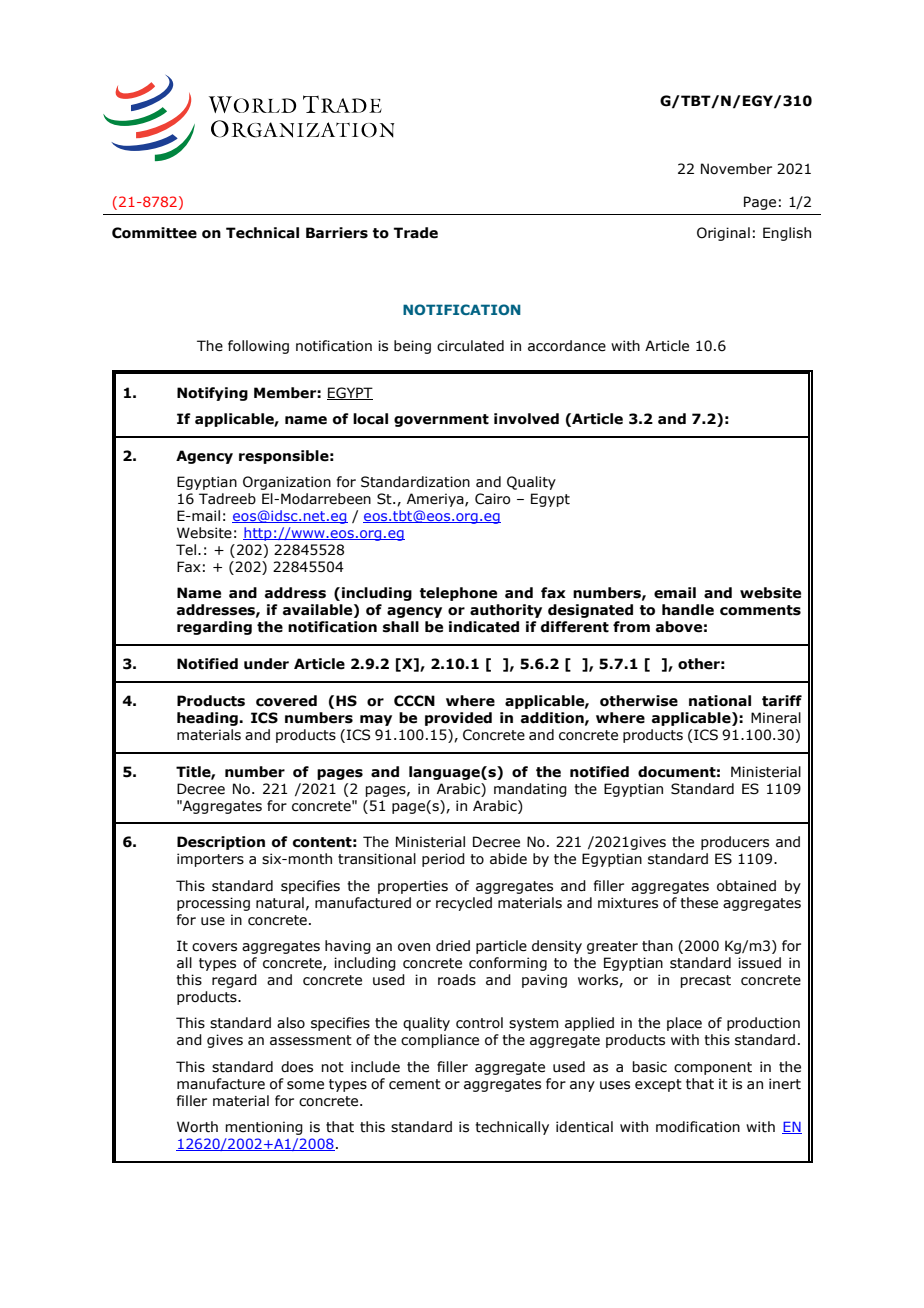 Image resolution: width=924 pixels, height=1308 pixels. What do you see at coordinates (154, 233) in the screenshot?
I see `Committee` at bounding box center [154, 233].
